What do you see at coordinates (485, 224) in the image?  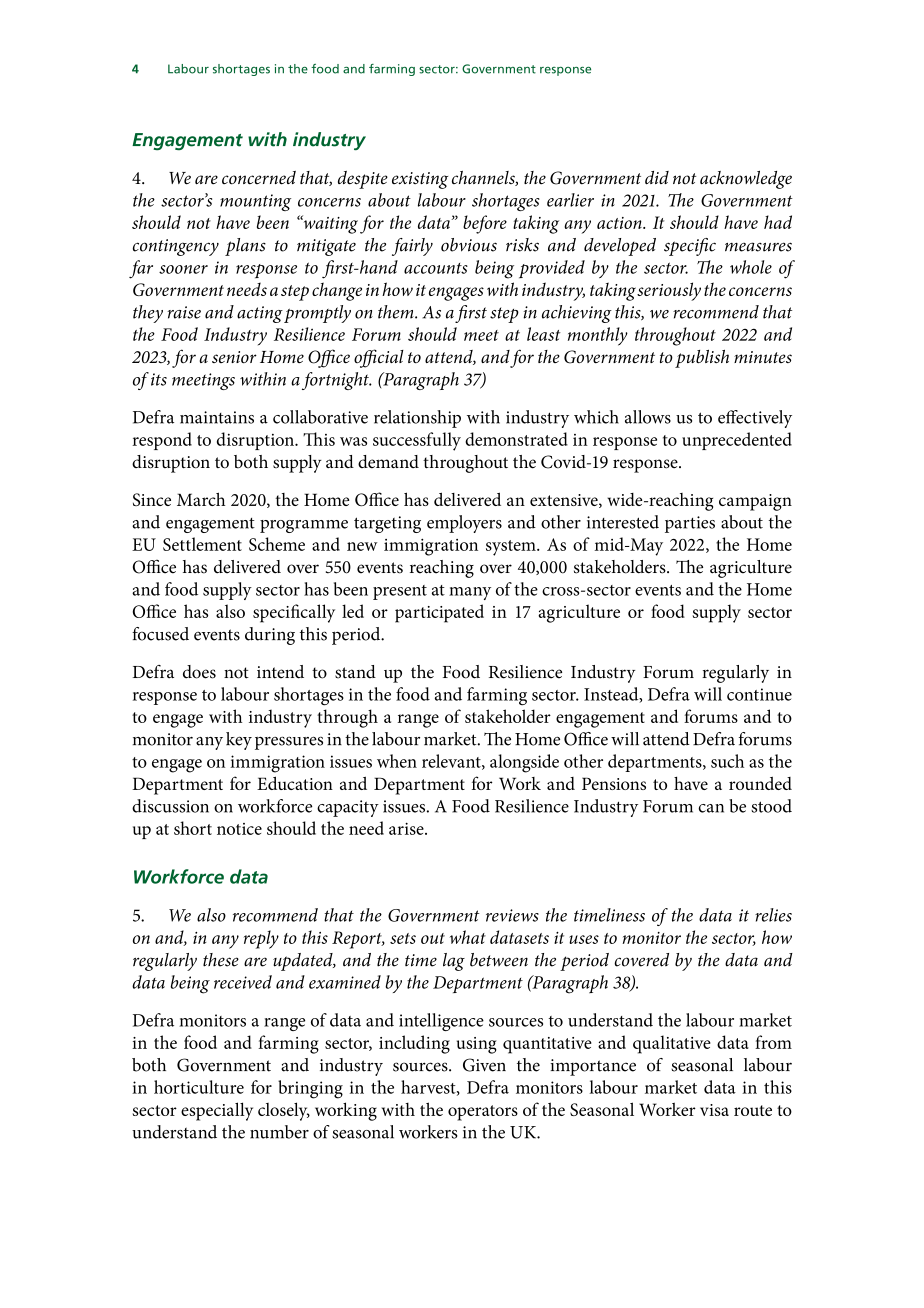 I see `before` at bounding box center [485, 224].
